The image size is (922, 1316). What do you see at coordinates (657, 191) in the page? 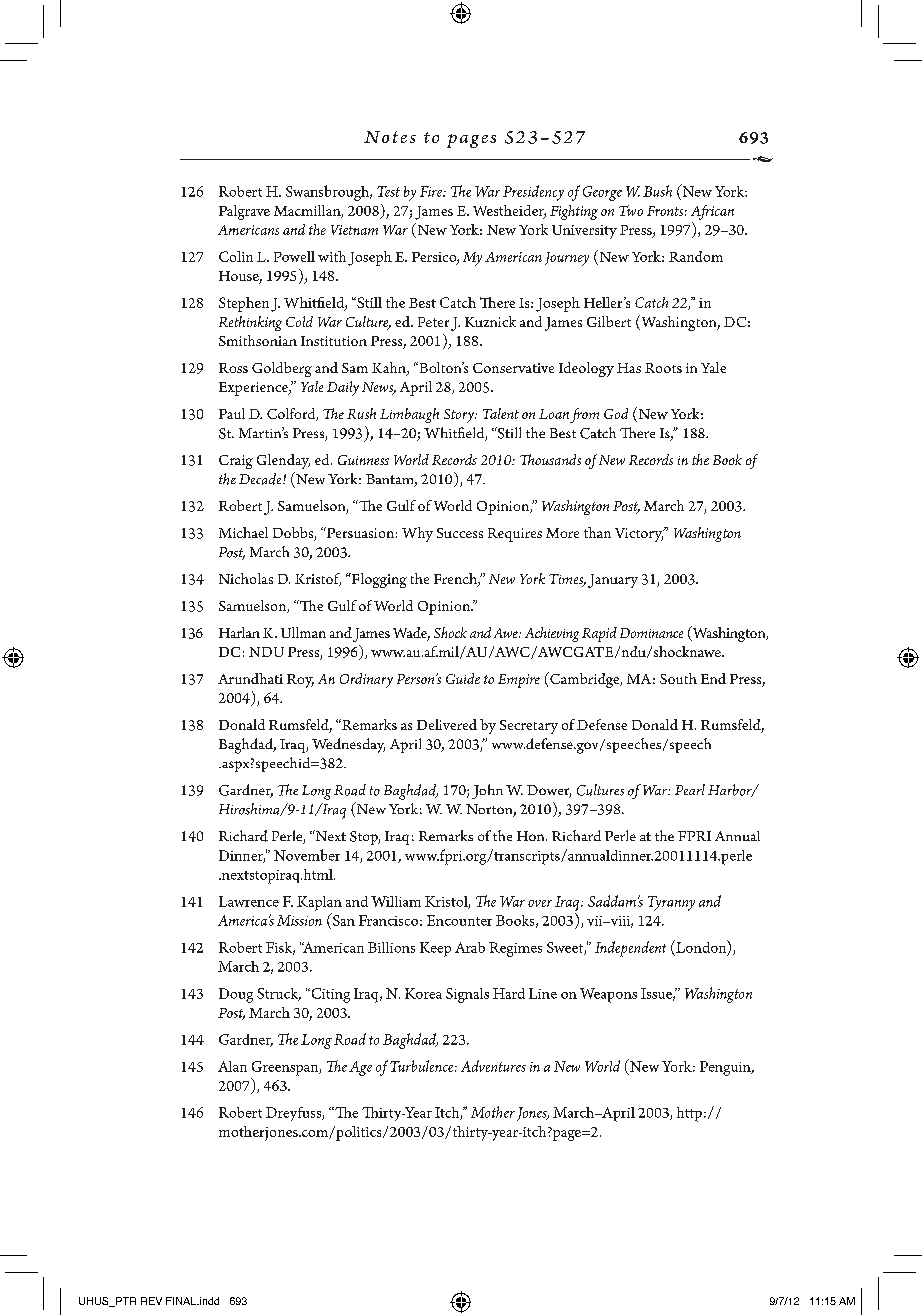
I see `Bush` at bounding box center [657, 191].
